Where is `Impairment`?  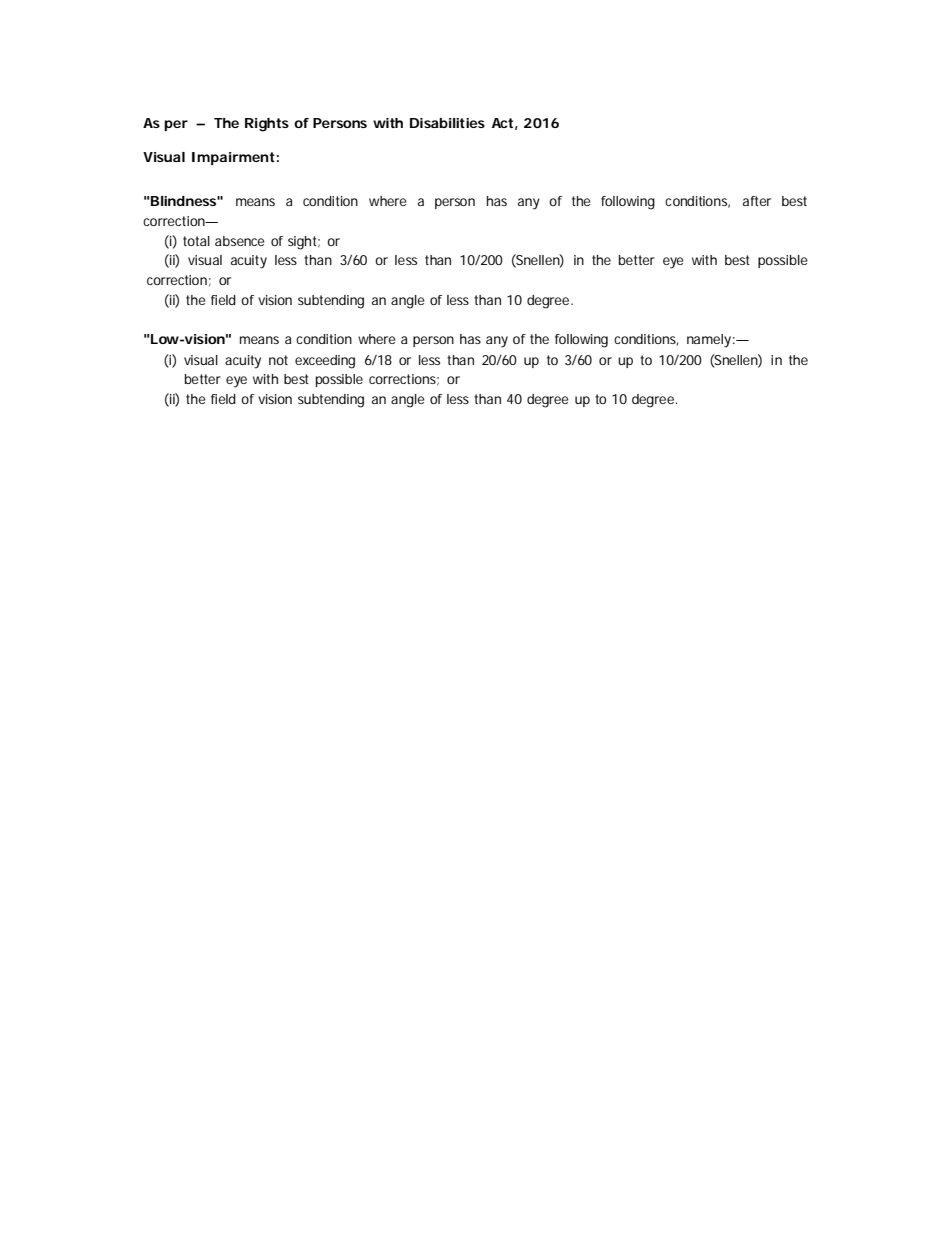 Impairment is located at coordinates (233, 158).
